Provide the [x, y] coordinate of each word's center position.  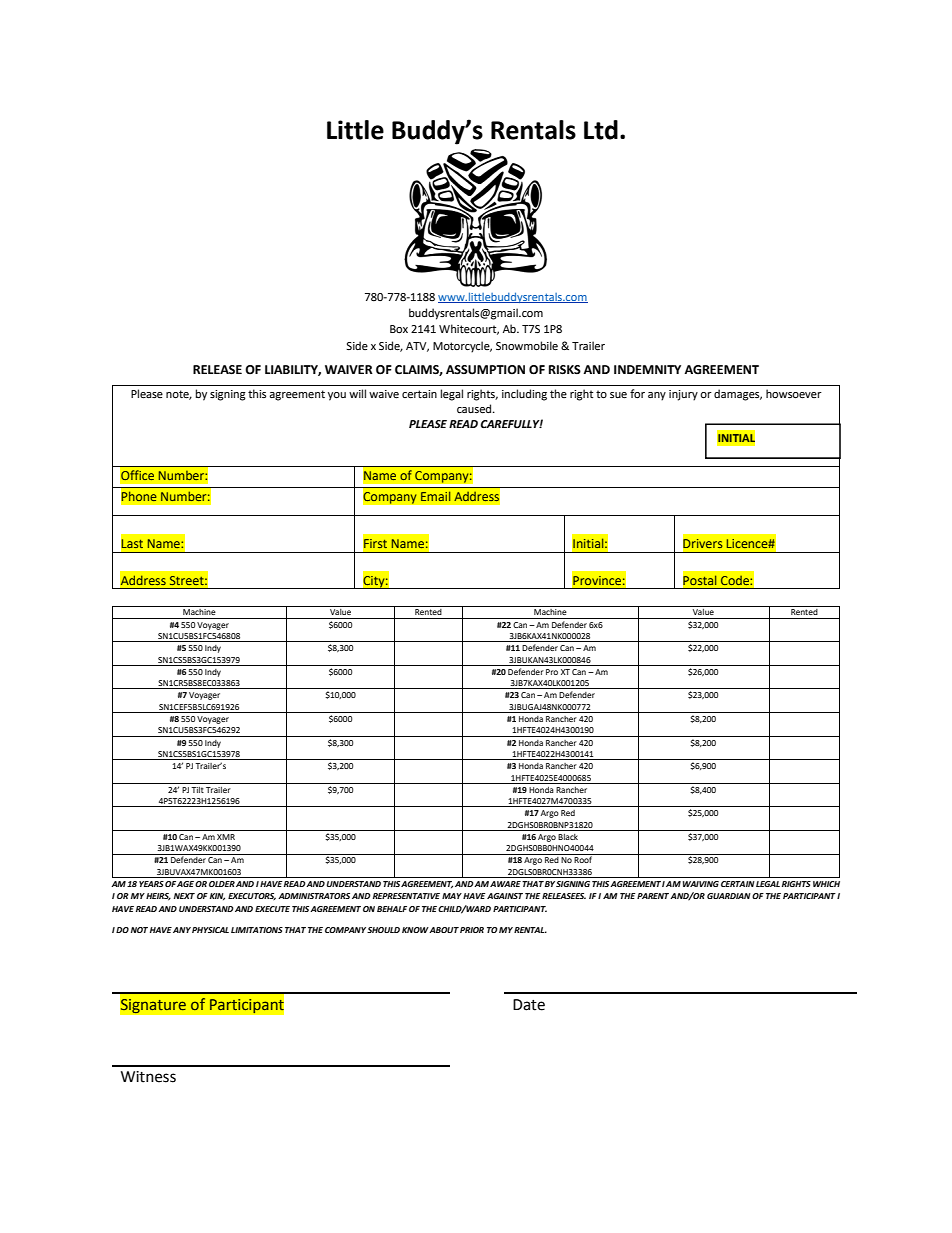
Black [568, 837]
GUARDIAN [729, 896]
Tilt [197, 790]
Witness [148, 1077]
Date [529, 1005]
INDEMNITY [647, 369]
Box [399, 329]
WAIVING [701, 884]
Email [435, 496]
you [337, 396]
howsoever [794, 394]
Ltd [601, 130]
